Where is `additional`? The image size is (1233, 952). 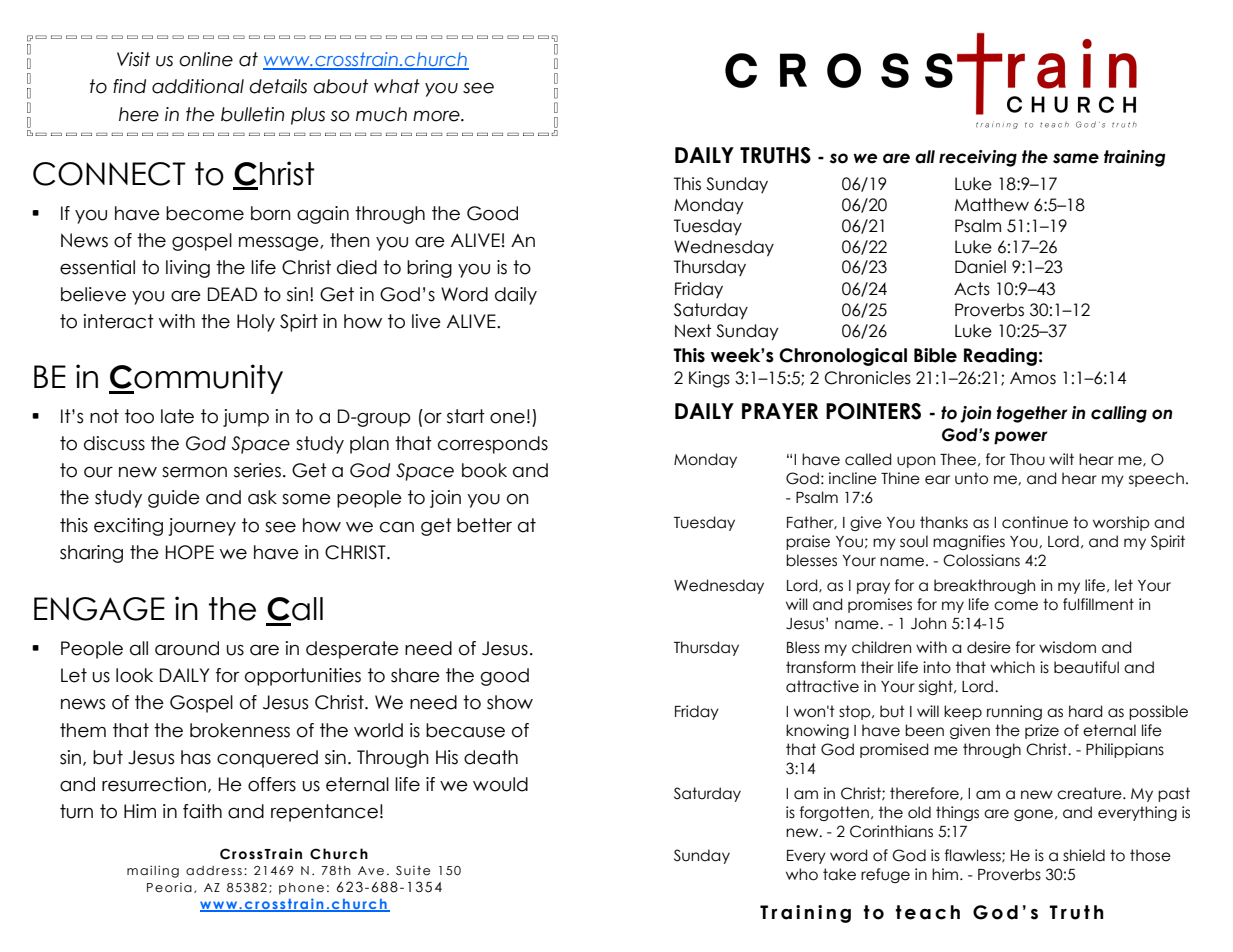 additional is located at coordinates (198, 86).
